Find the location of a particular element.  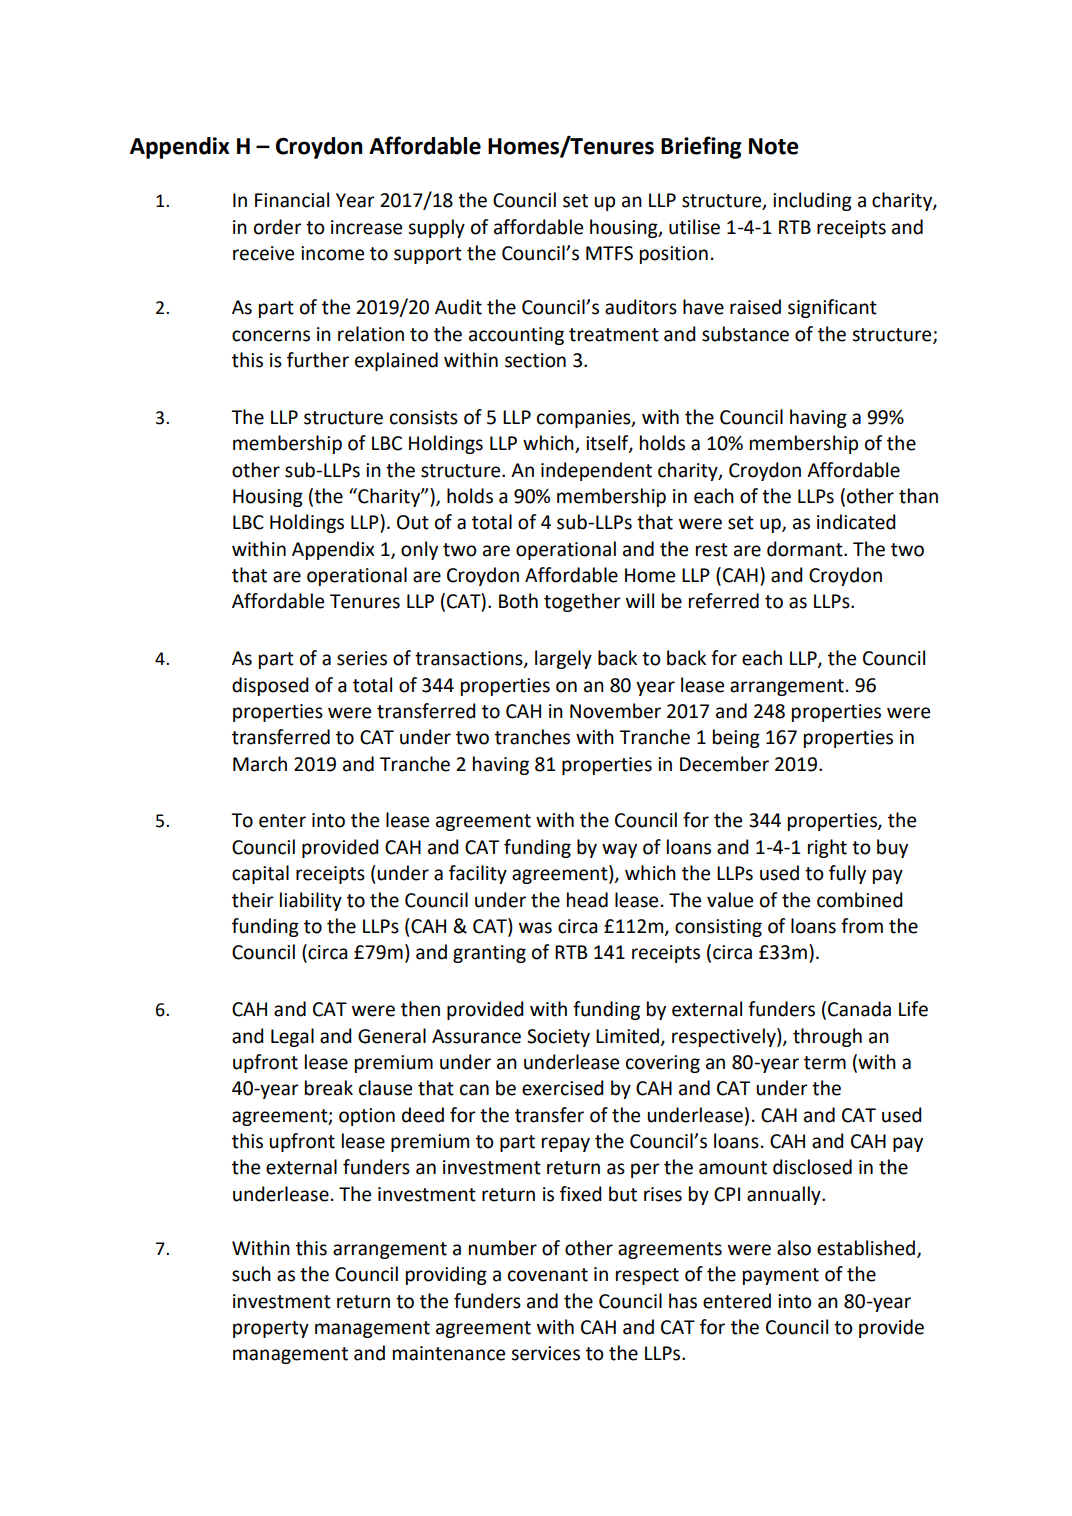

independent is located at coordinates (596, 471).
